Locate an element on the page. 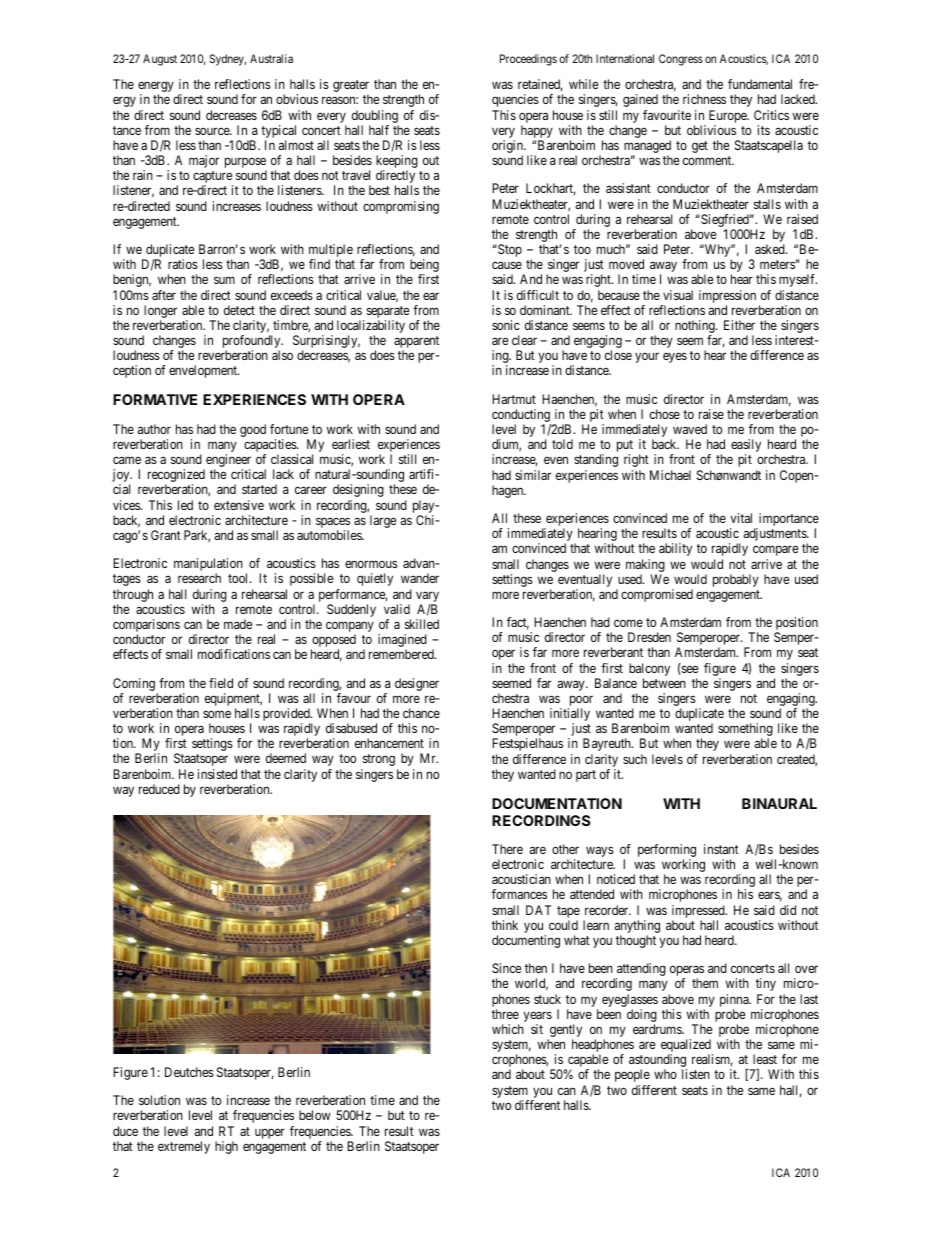  August is located at coordinates (160, 60).
